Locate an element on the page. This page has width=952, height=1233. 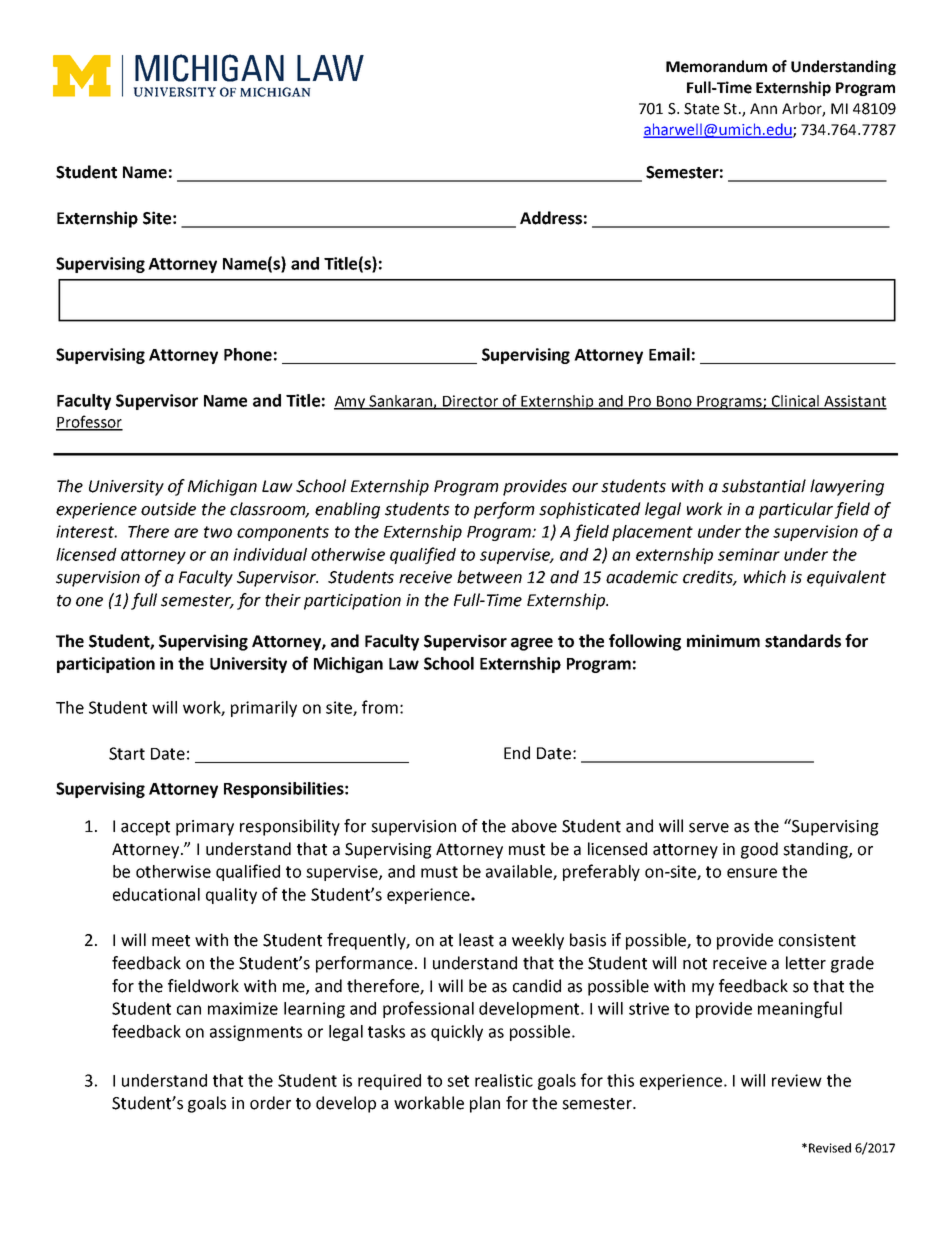
plan is located at coordinates (485, 1104).
